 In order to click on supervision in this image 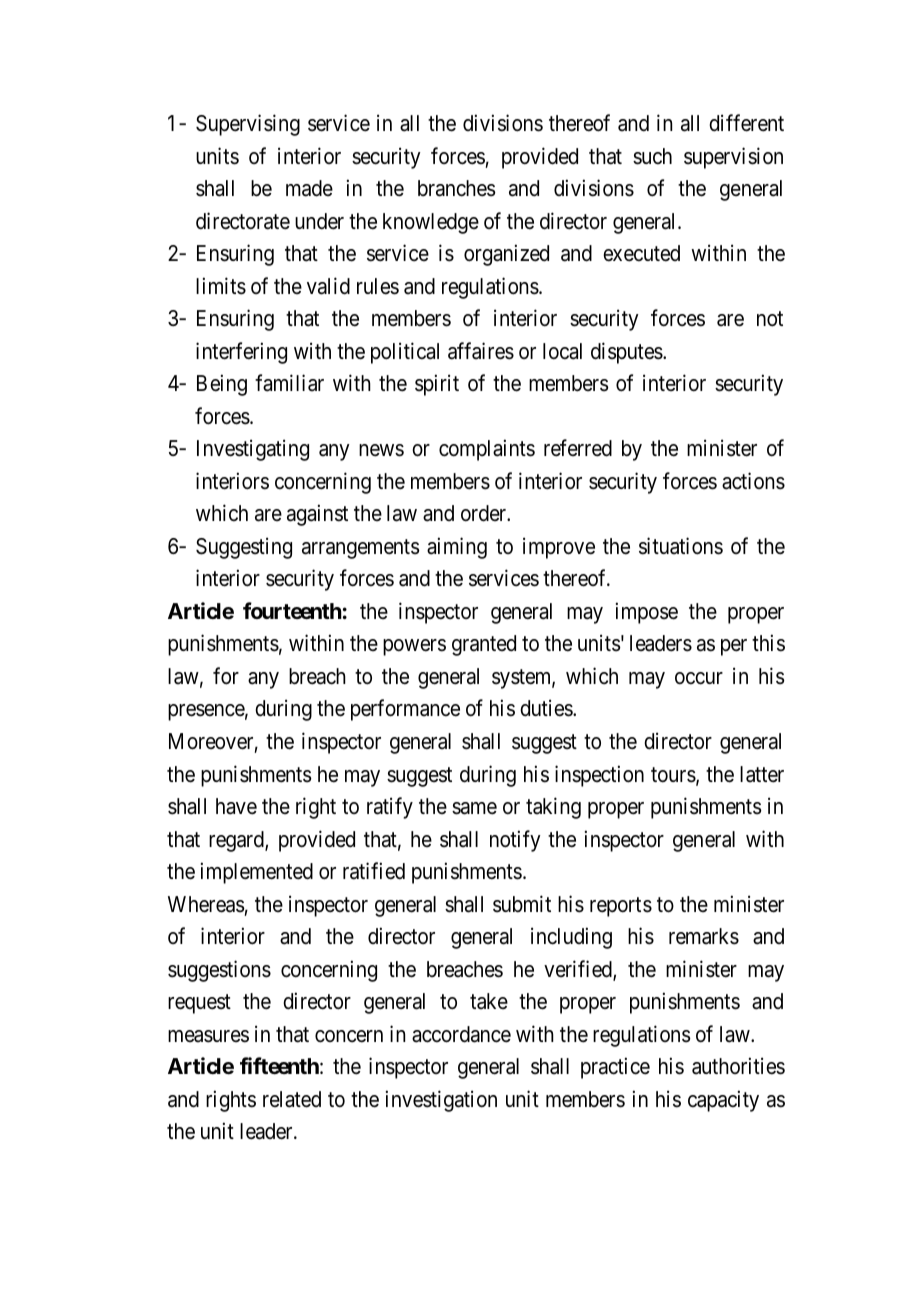, I will do `click(733, 158)`.
